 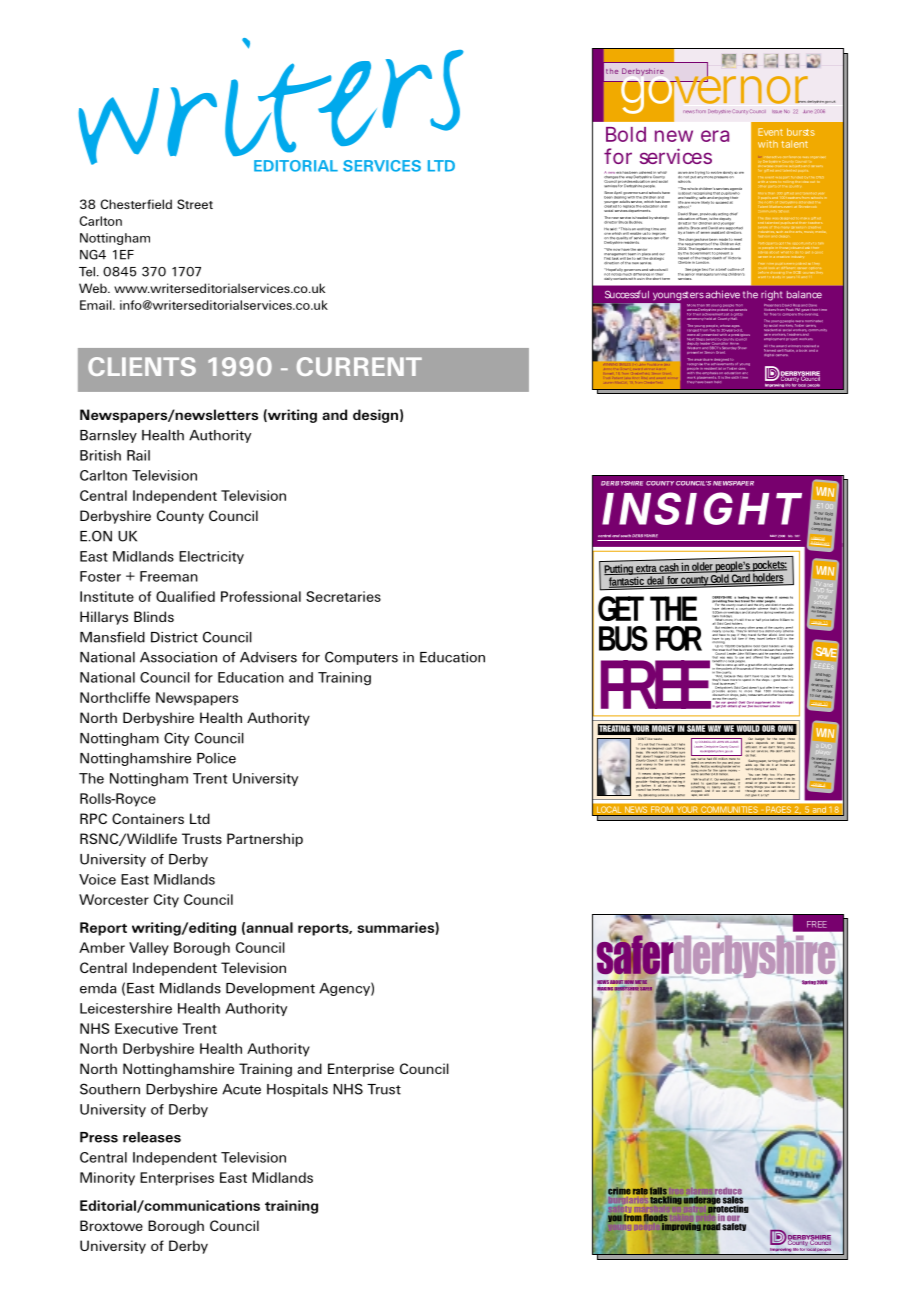 I want to click on great, so click(x=751, y=666).
